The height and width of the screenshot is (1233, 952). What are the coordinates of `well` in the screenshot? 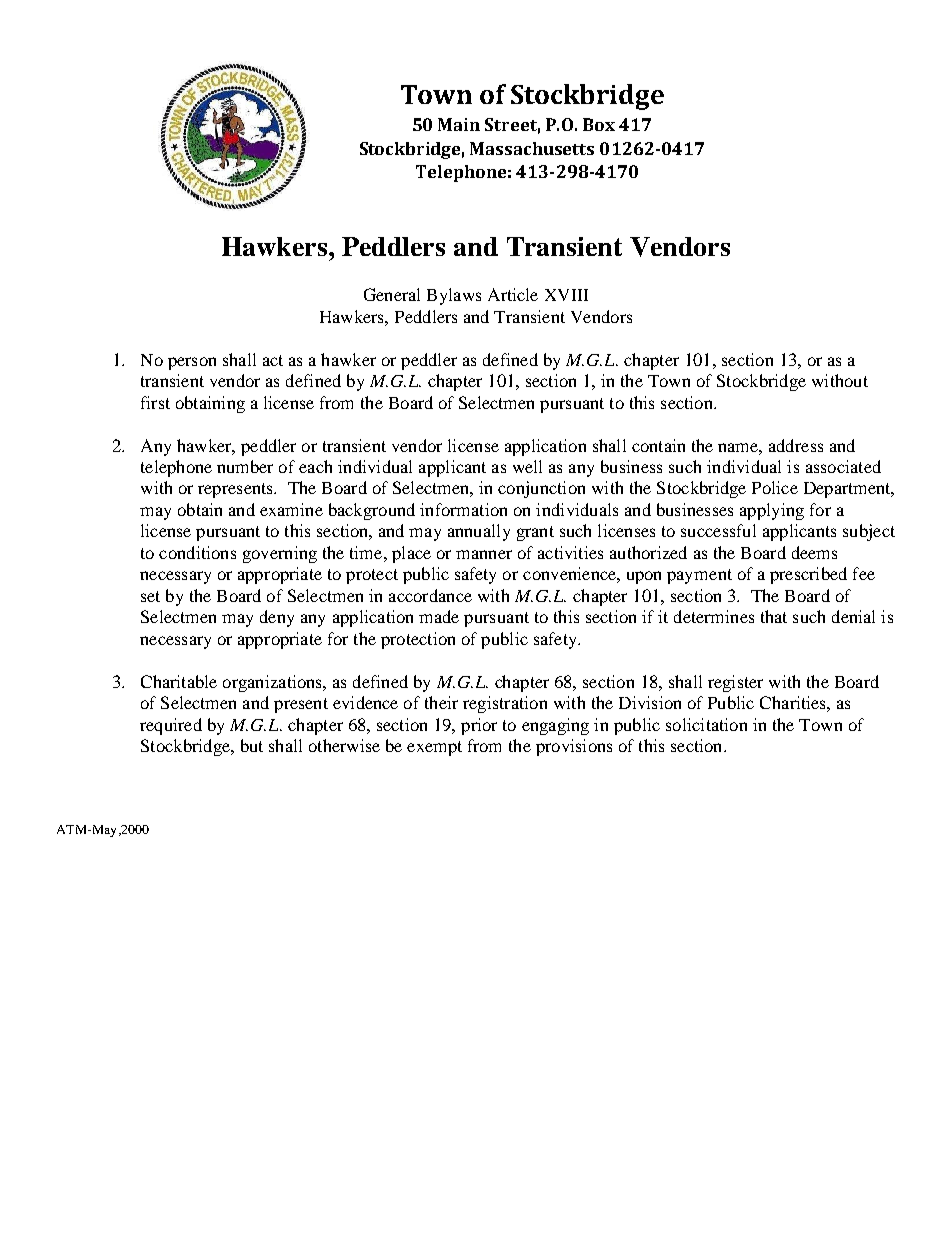 It's located at (527, 466).
